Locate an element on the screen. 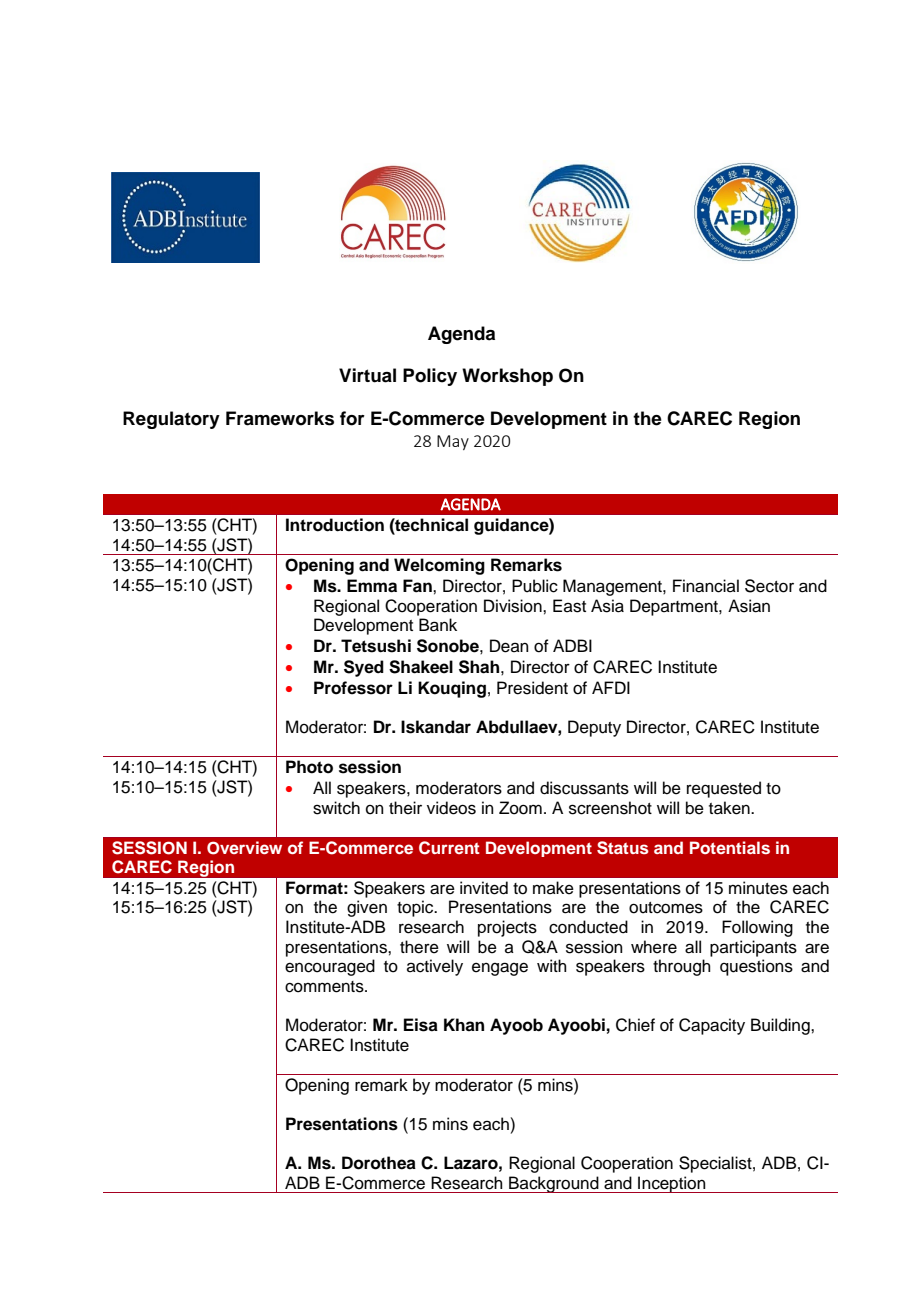 This screenshot has width=924, height=1307. Division is located at coordinates (514, 606).
